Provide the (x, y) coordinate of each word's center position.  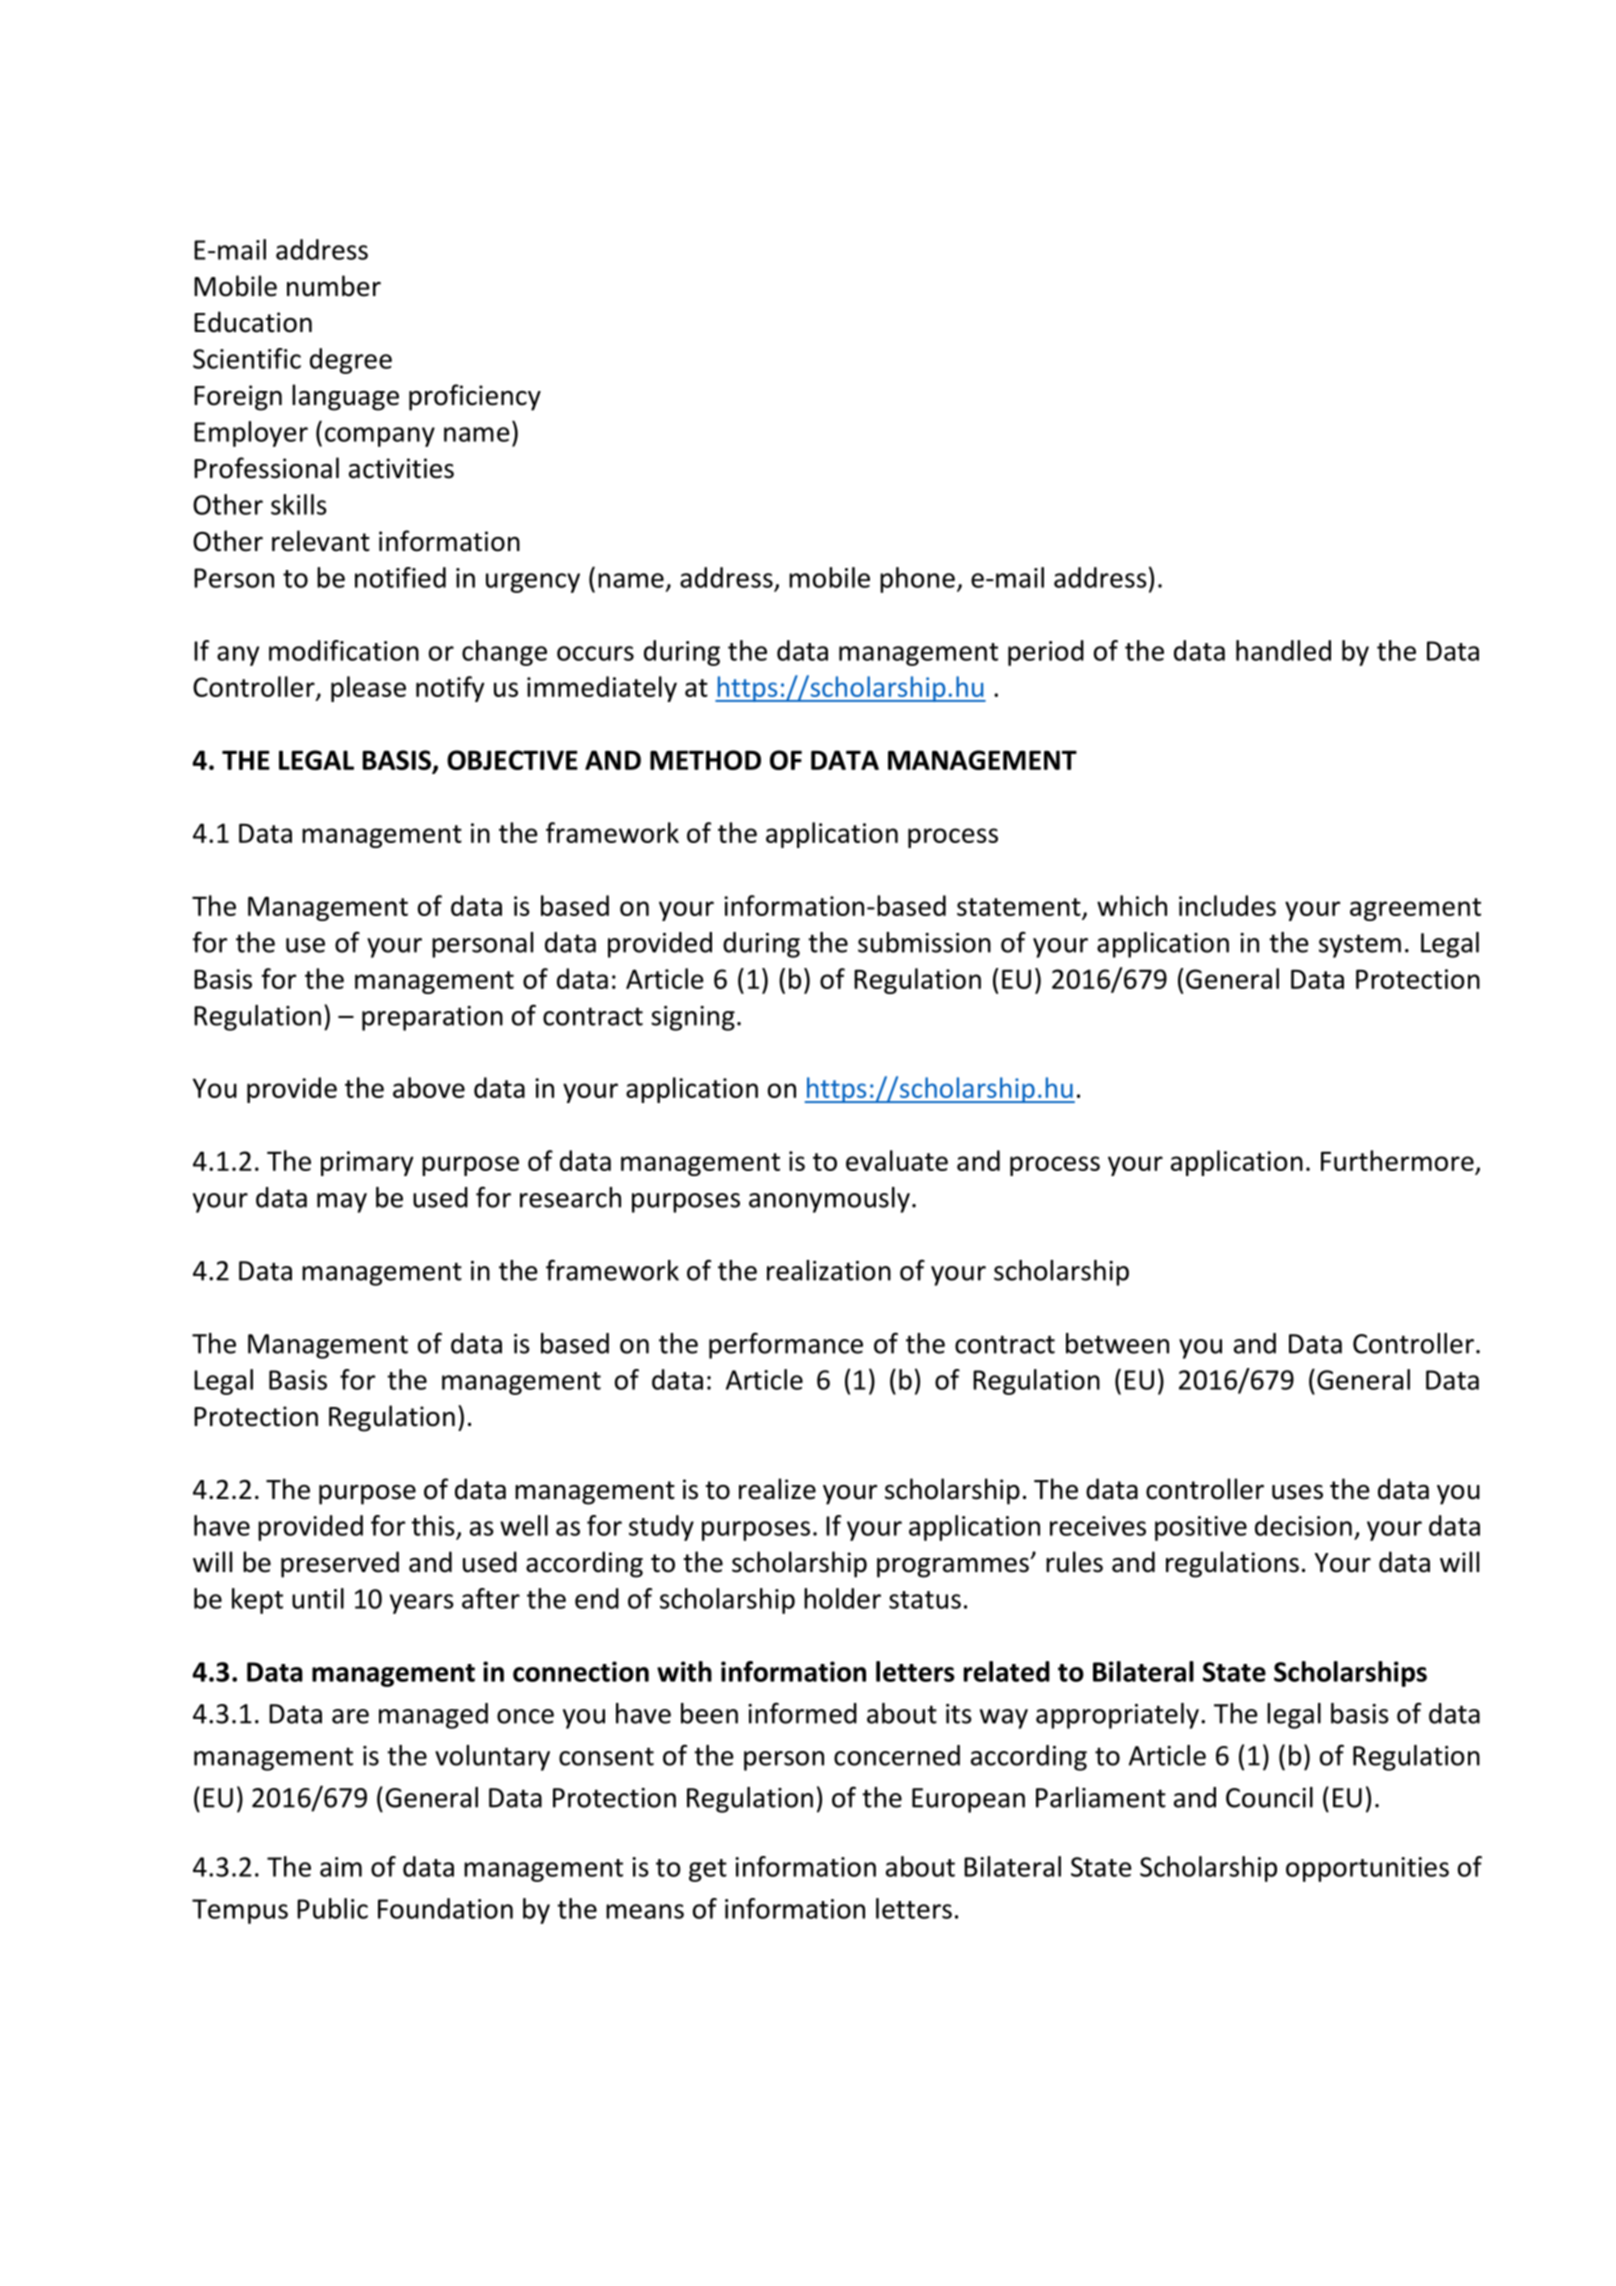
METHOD (705, 760)
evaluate (897, 1160)
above (429, 1087)
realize (777, 1489)
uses (1297, 1492)
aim (341, 1867)
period (1046, 653)
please (368, 689)
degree (351, 361)
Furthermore (1398, 1162)
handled (1283, 650)
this (433, 1525)
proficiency (475, 397)
